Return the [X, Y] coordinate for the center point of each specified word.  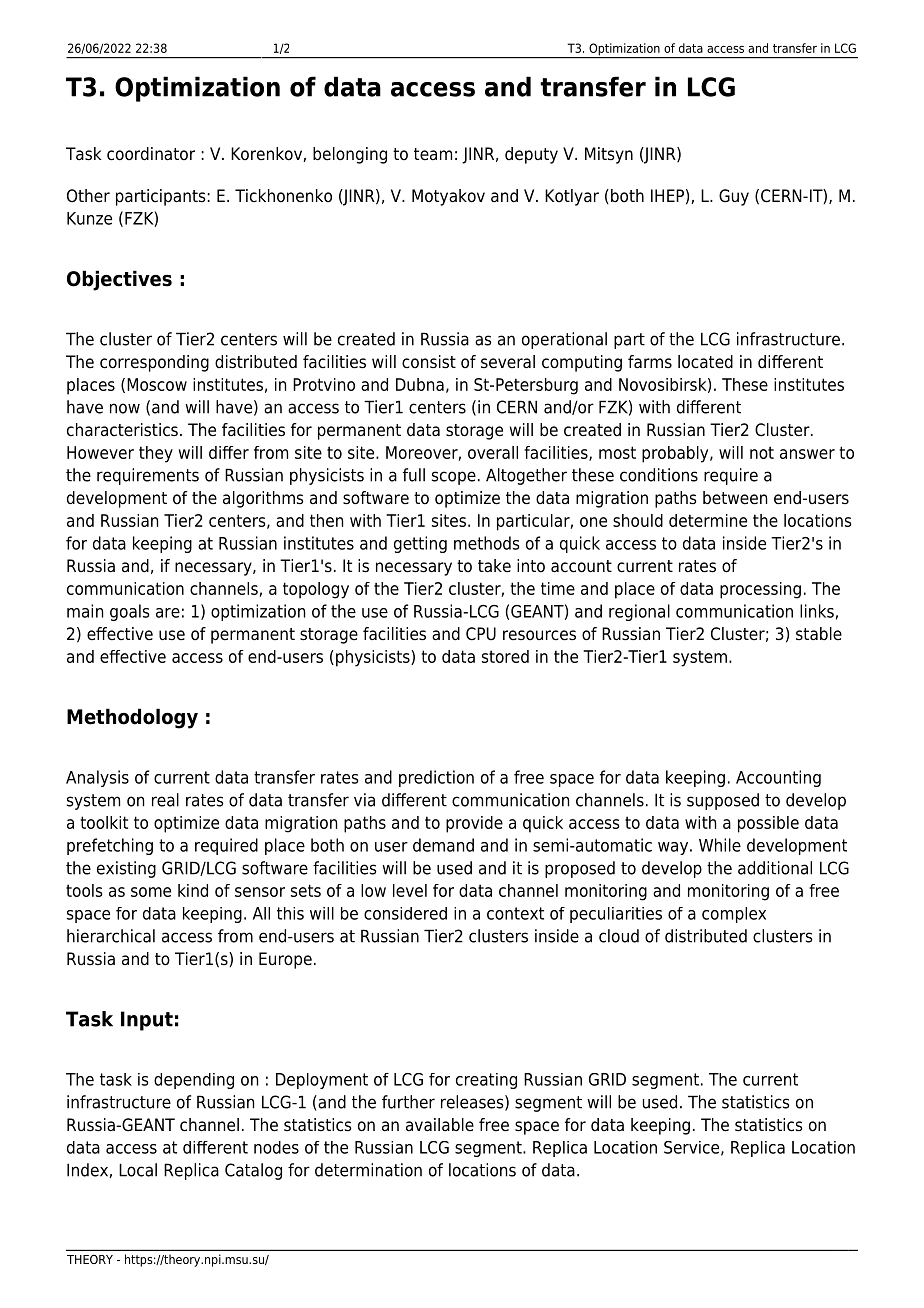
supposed [723, 801]
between [735, 498]
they [156, 454]
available [440, 1125]
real [165, 800]
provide [474, 824]
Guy [734, 197]
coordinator [151, 154]
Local [138, 1170]
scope [454, 478]
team [433, 154]
